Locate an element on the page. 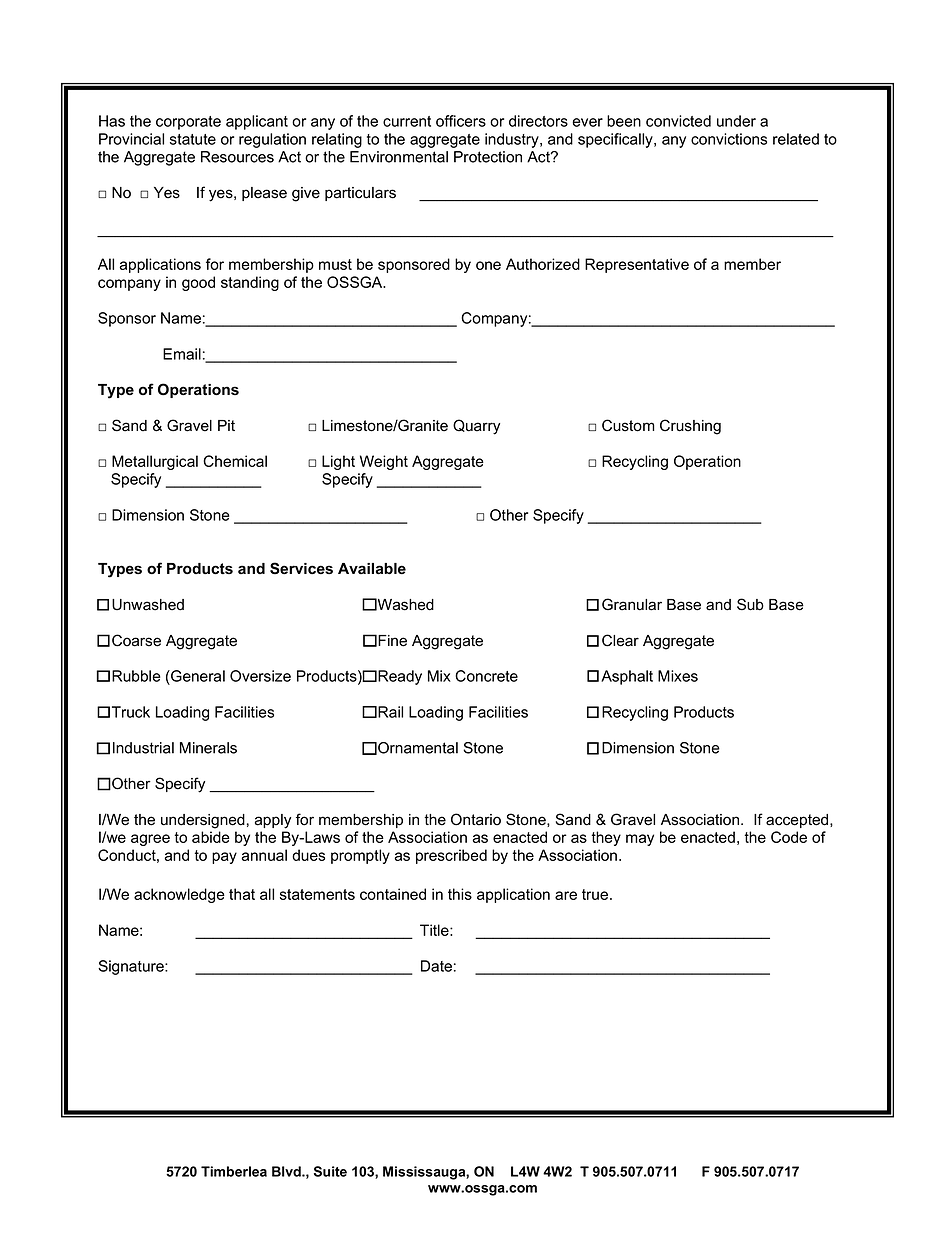  Protection is located at coordinates (488, 157).
